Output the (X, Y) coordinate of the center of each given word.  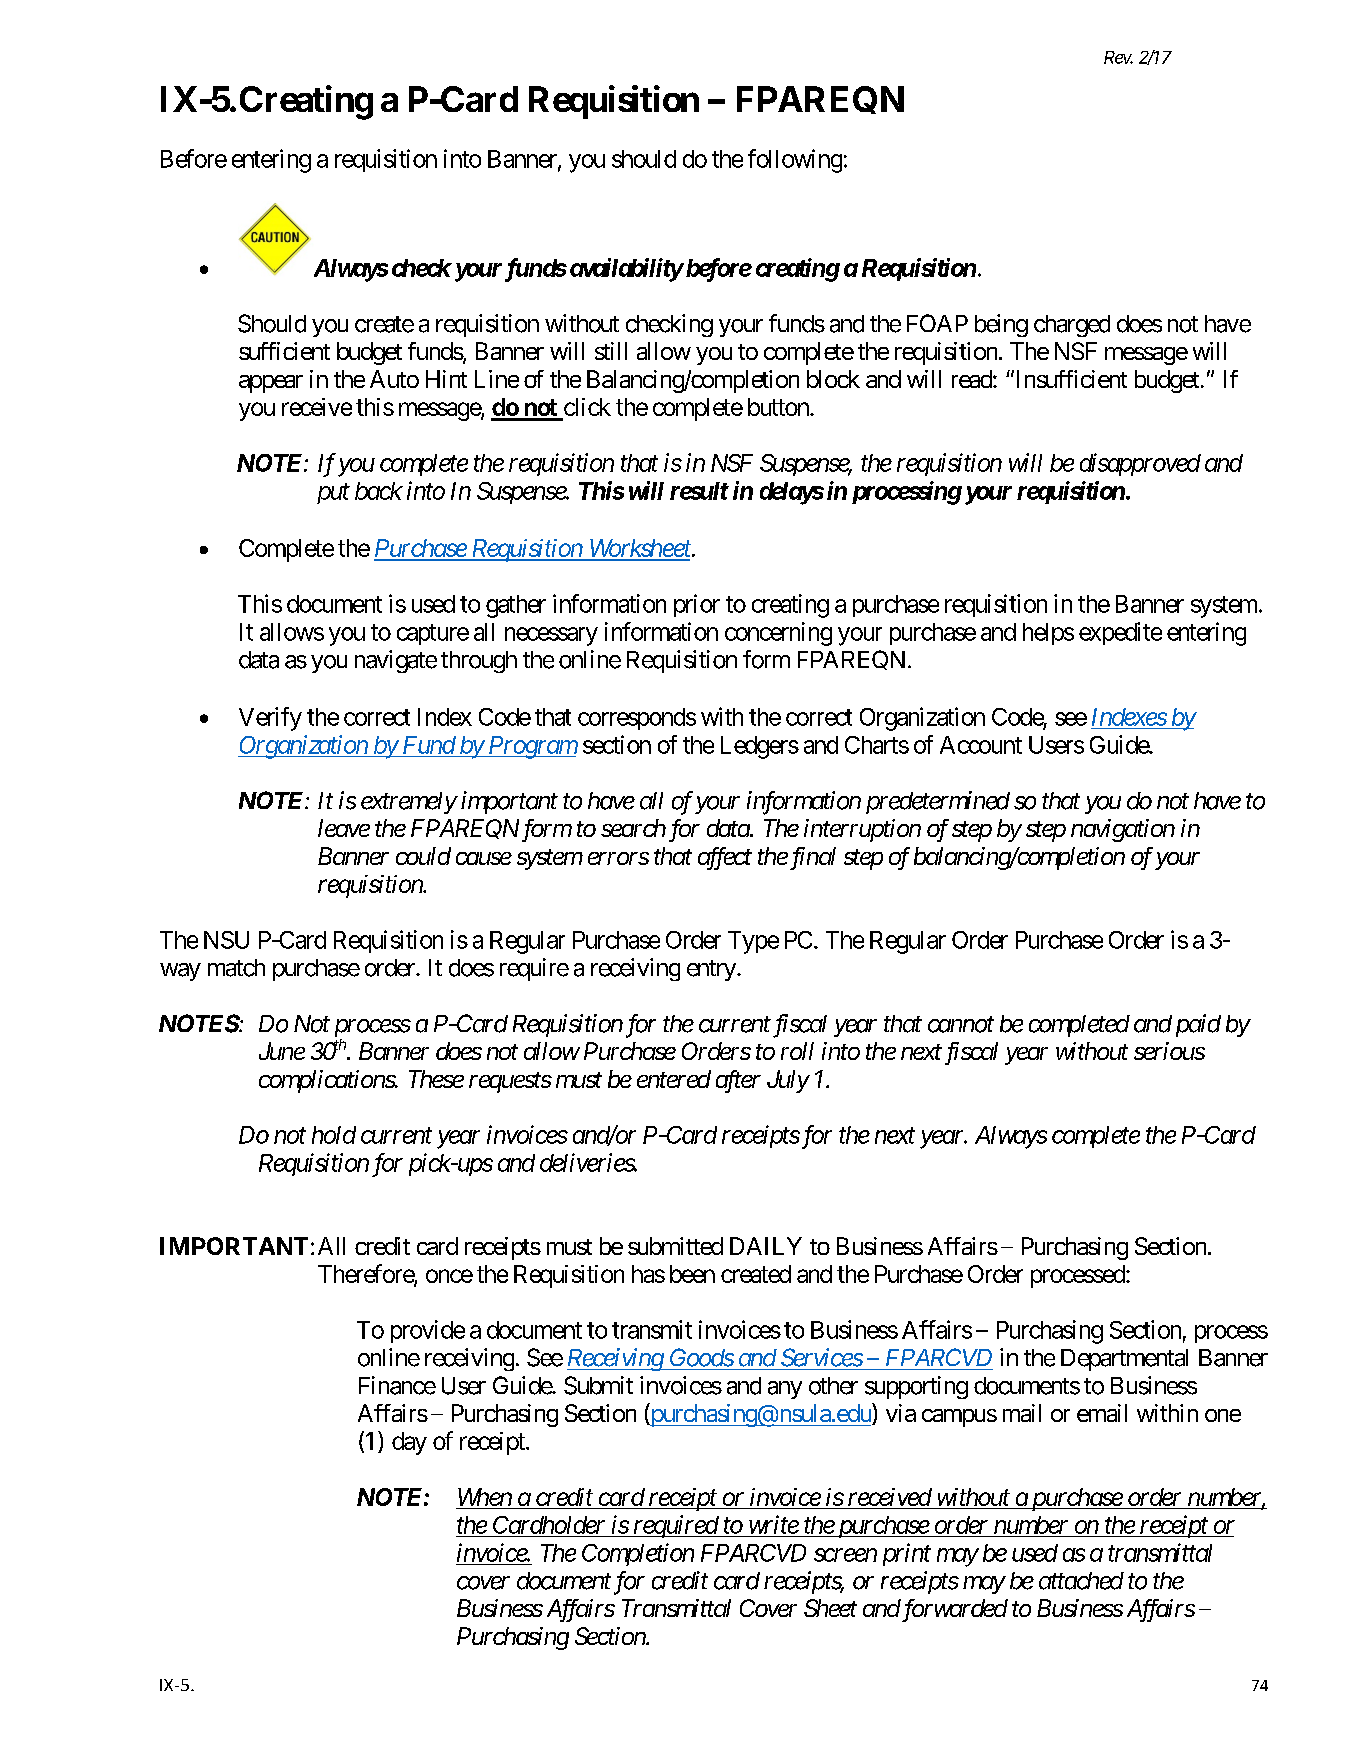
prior (697, 605)
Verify (270, 719)
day (409, 1443)
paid (1198, 1025)
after (738, 1081)
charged (1072, 326)
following (795, 161)
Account (981, 745)
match (236, 968)
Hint (446, 379)
